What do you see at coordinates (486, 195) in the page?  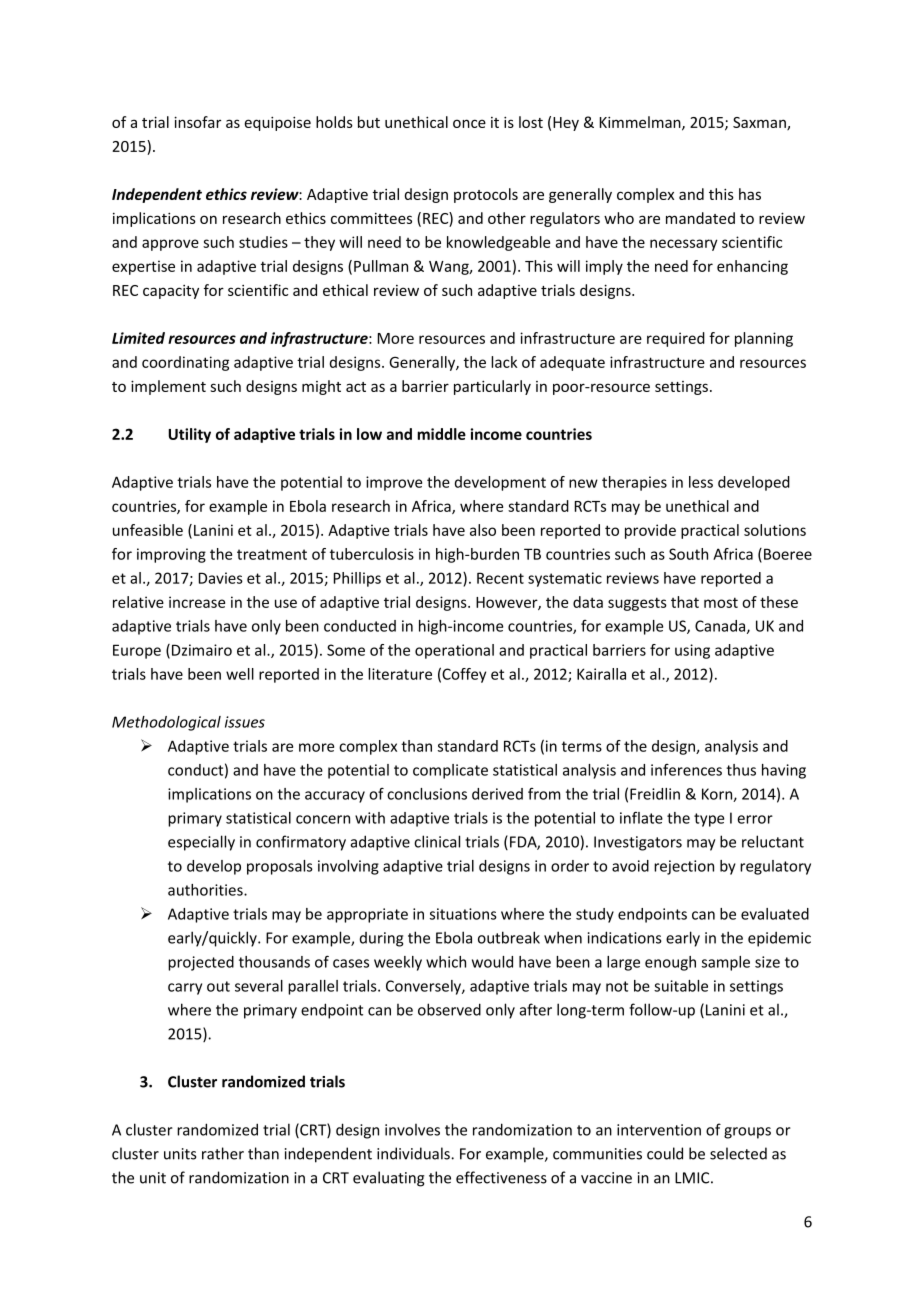 I see `protocols` at bounding box center [486, 195].
